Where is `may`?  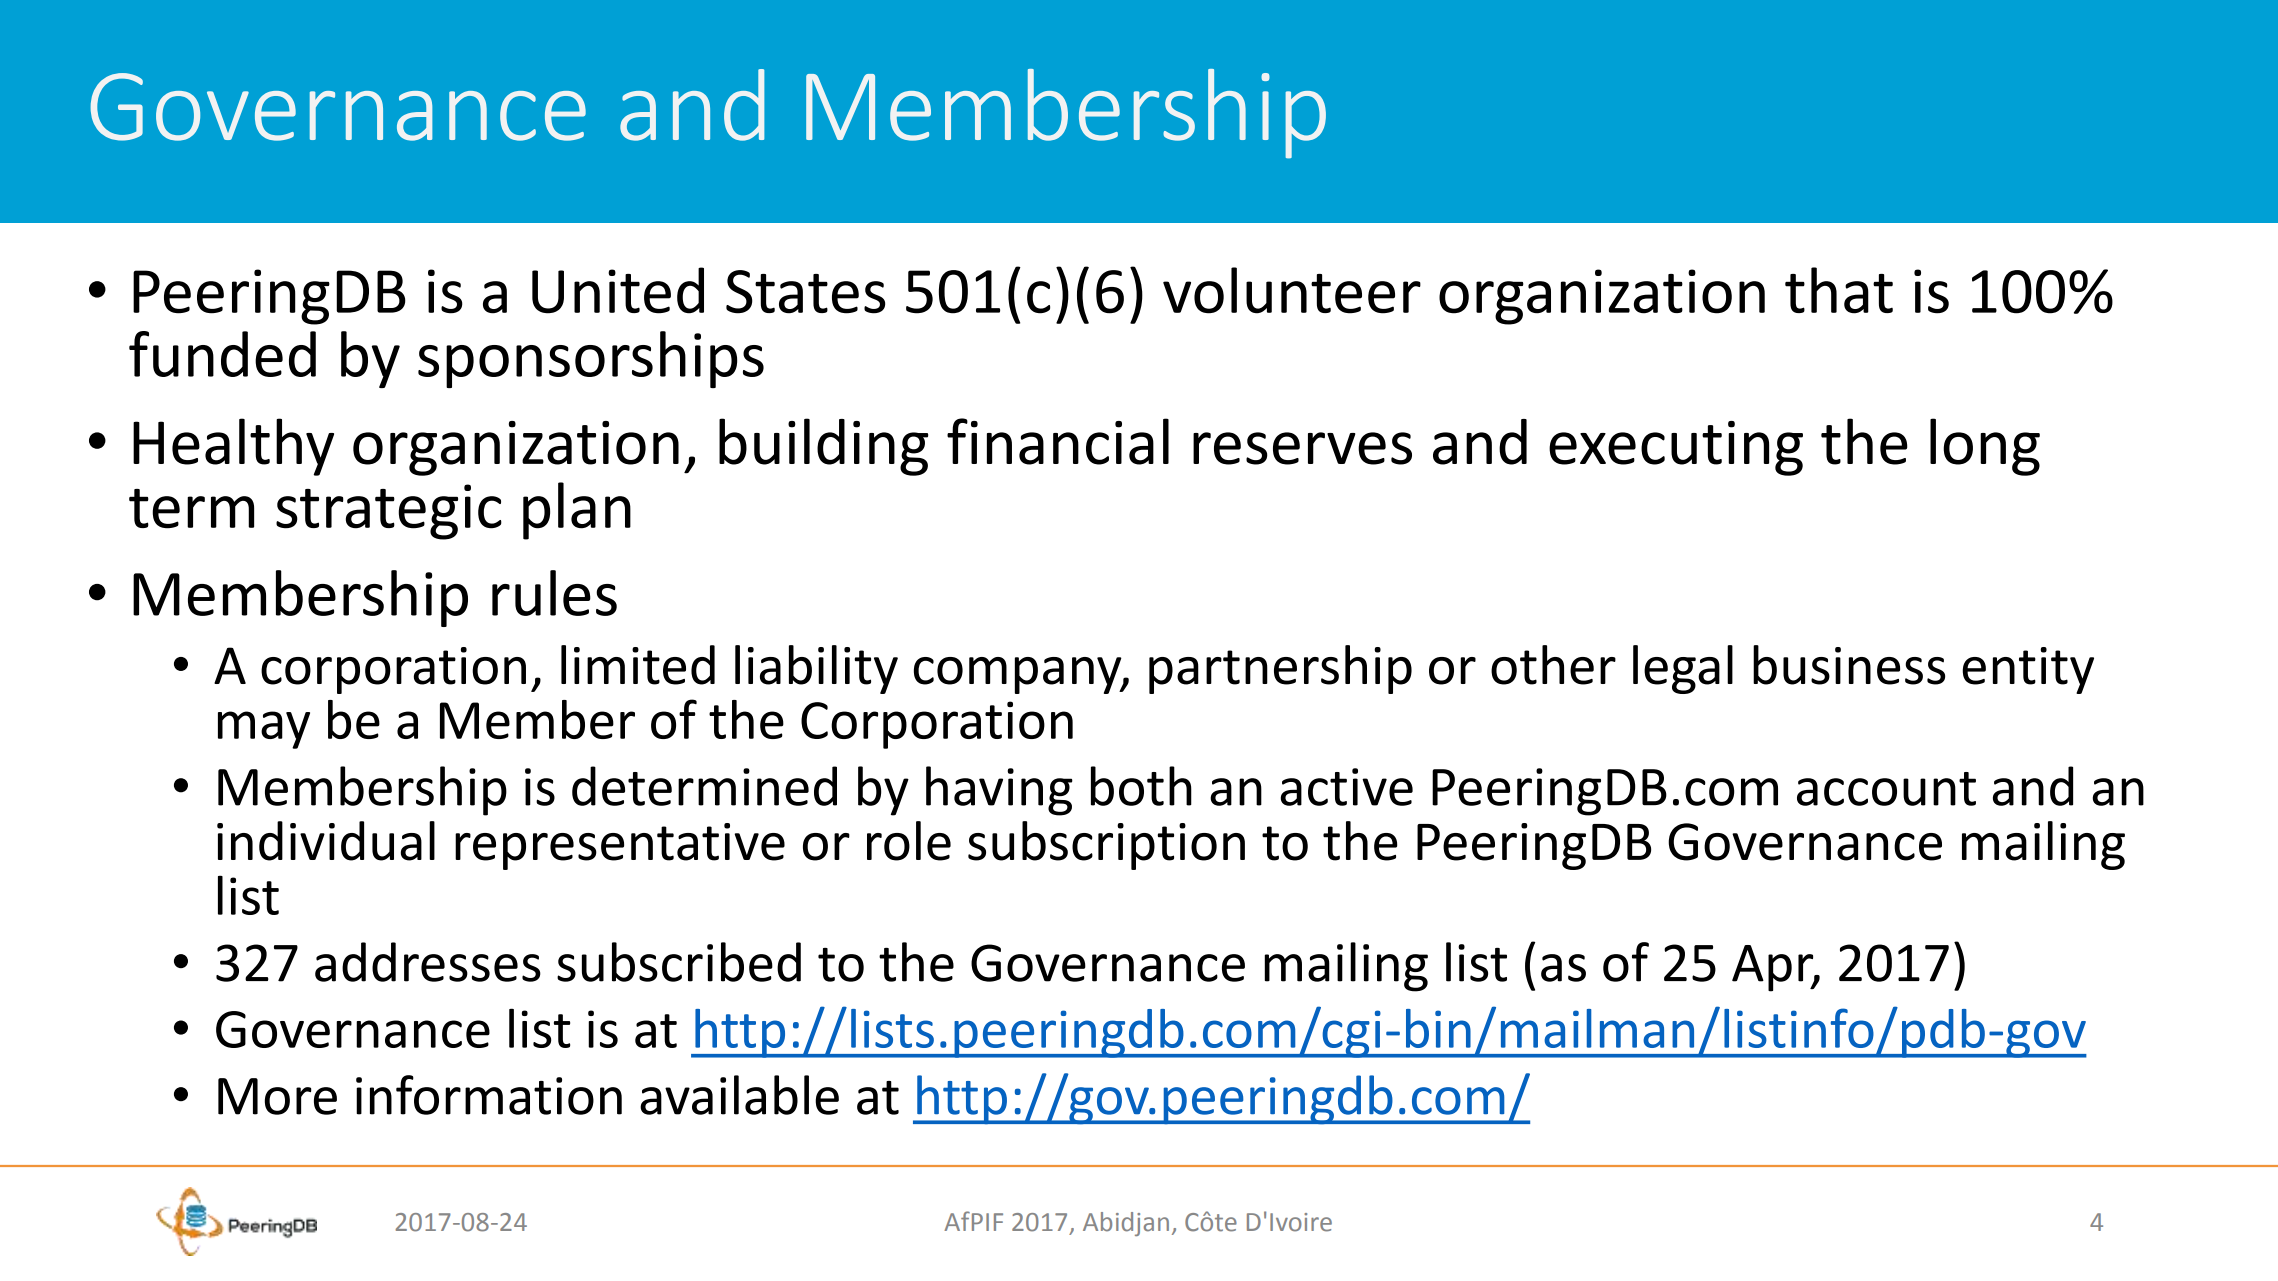 may is located at coordinates (264, 730).
